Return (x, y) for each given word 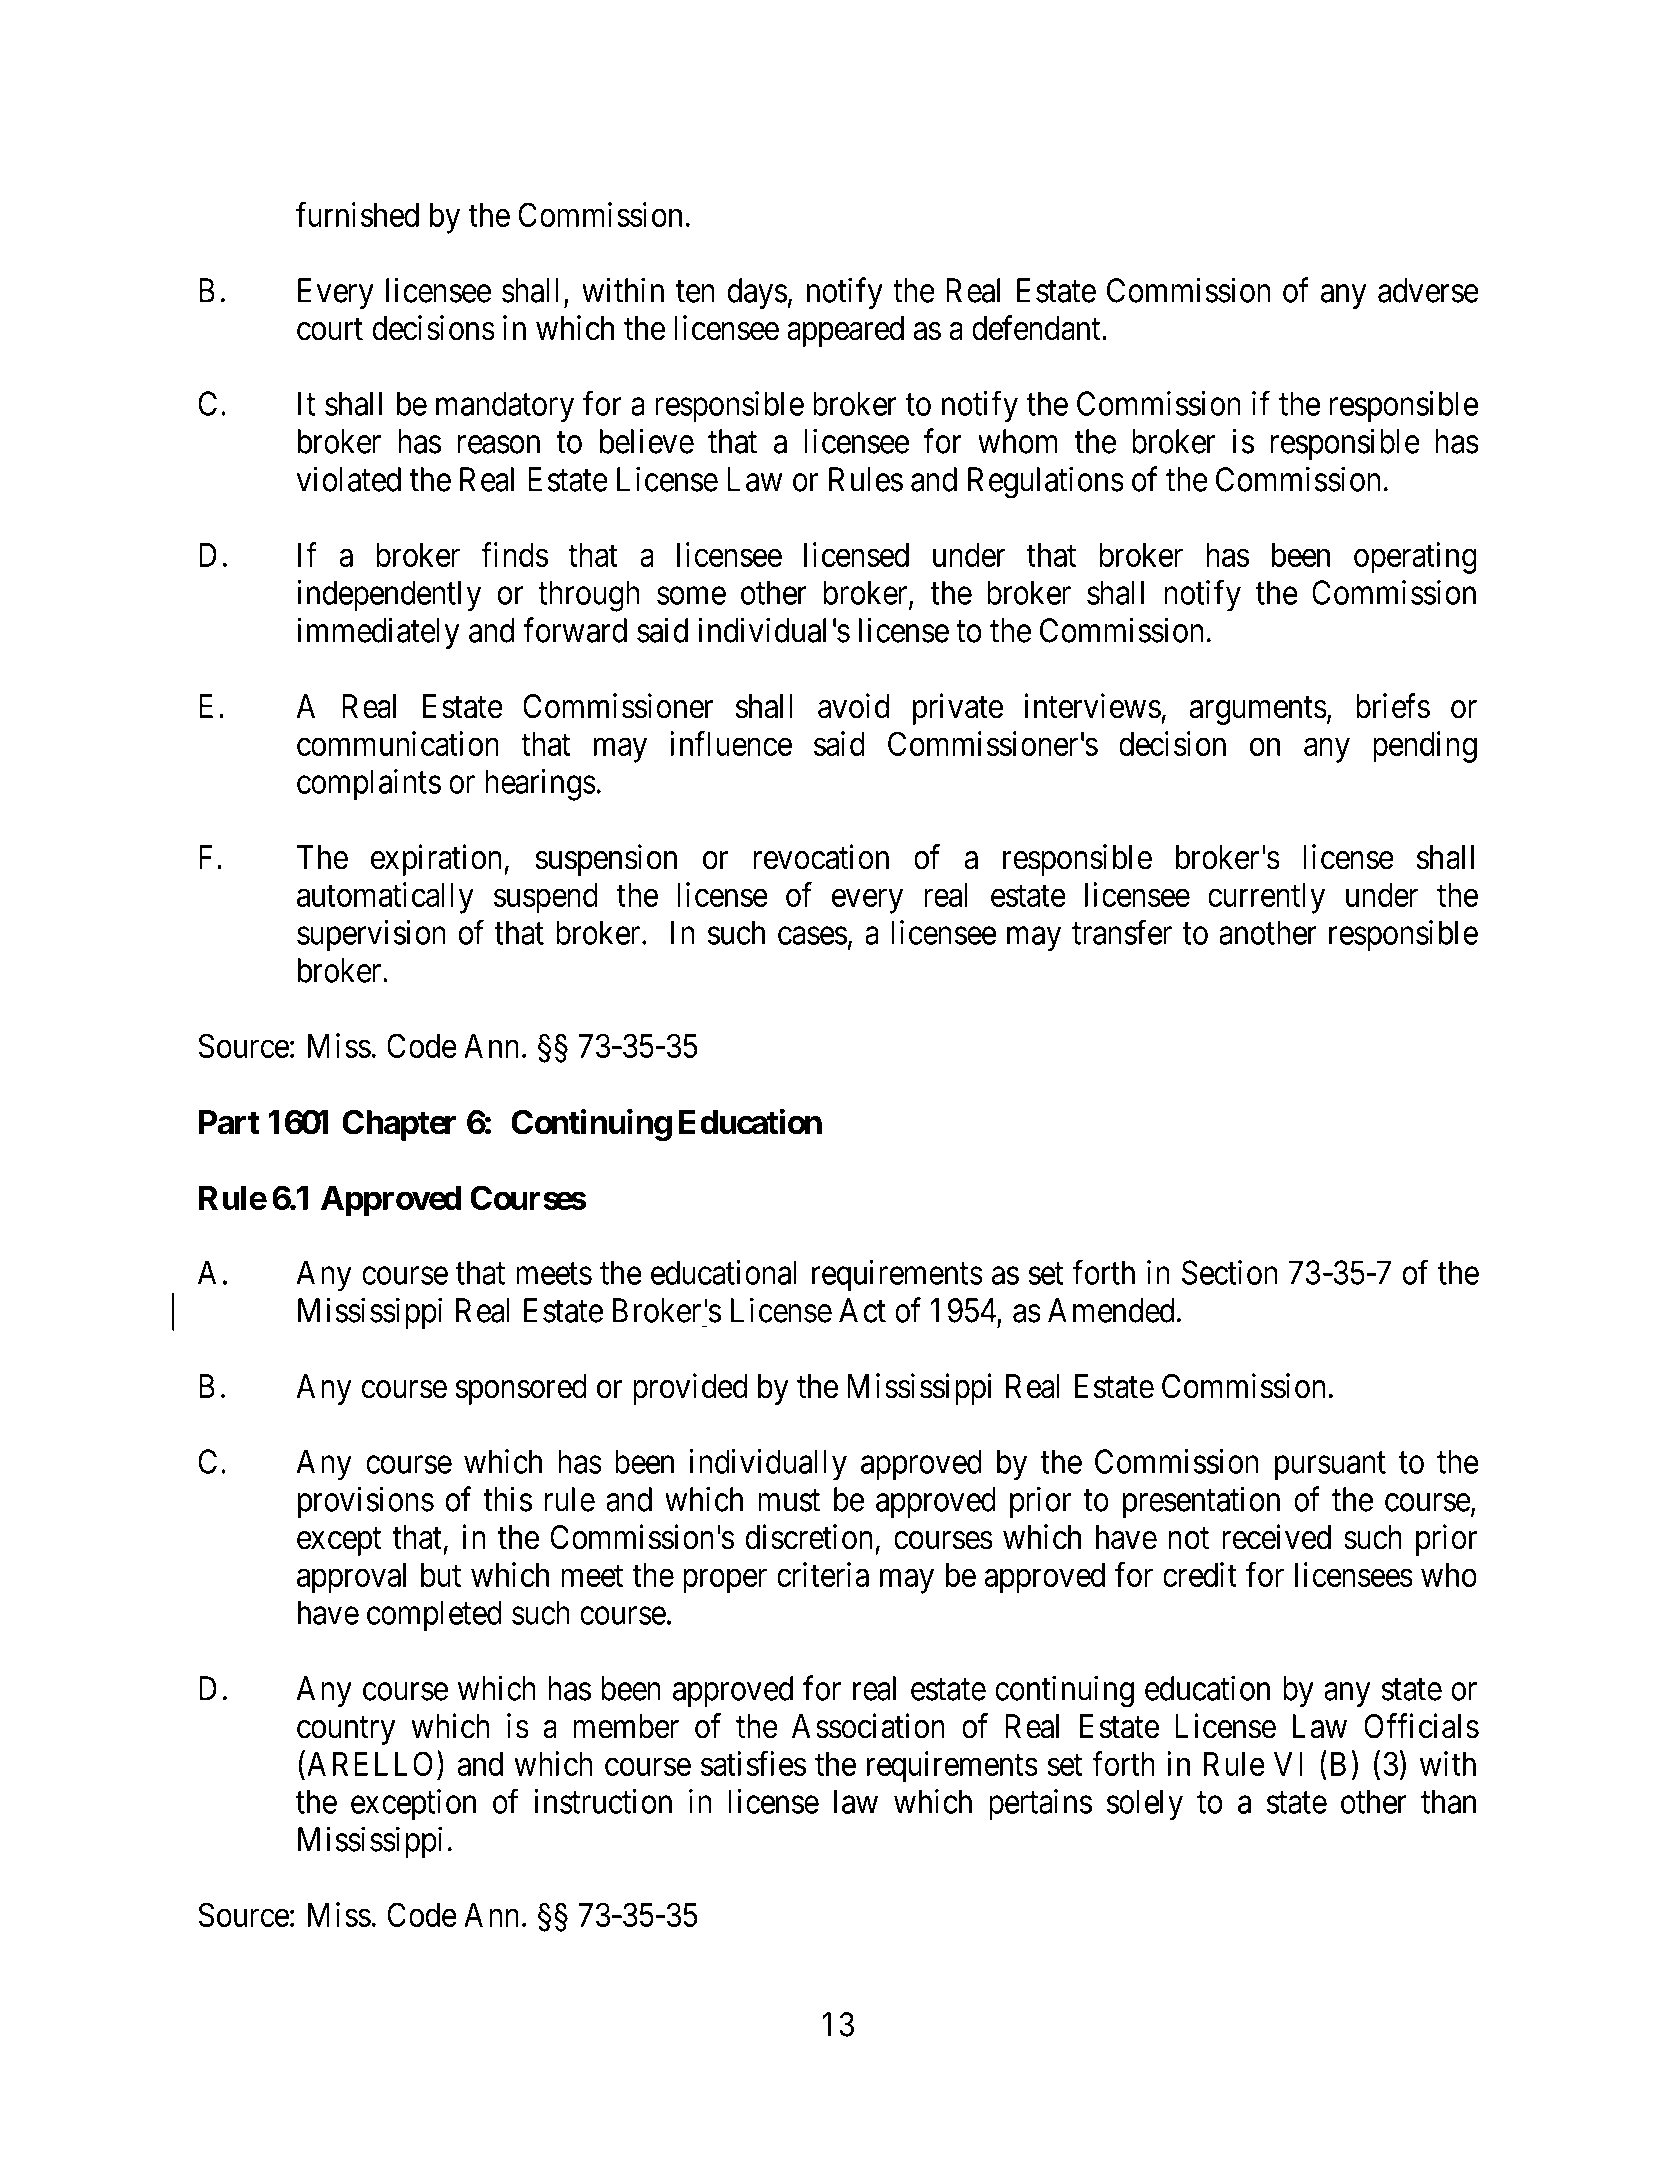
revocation (821, 857)
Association (868, 1726)
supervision (371, 936)
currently (1266, 898)
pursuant (1330, 1466)
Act (862, 1310)
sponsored (521, 1389)
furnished (357, 214)
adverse (1428, 290)
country (346, 1730)
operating (1415, 558)
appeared (845, 331)
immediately (378, 633)
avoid (853, 706)
